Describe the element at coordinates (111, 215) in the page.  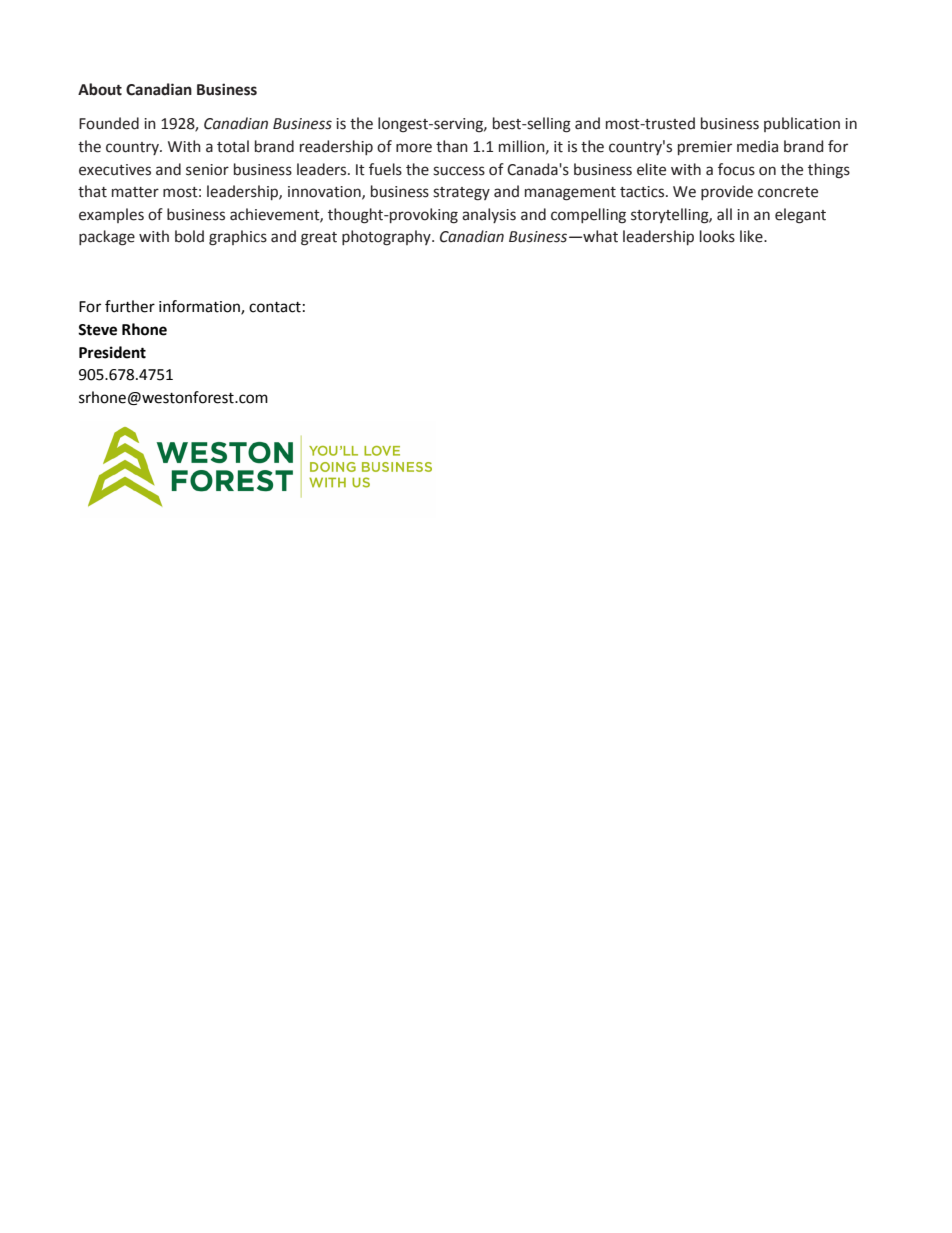
I see `examples` at that location.
